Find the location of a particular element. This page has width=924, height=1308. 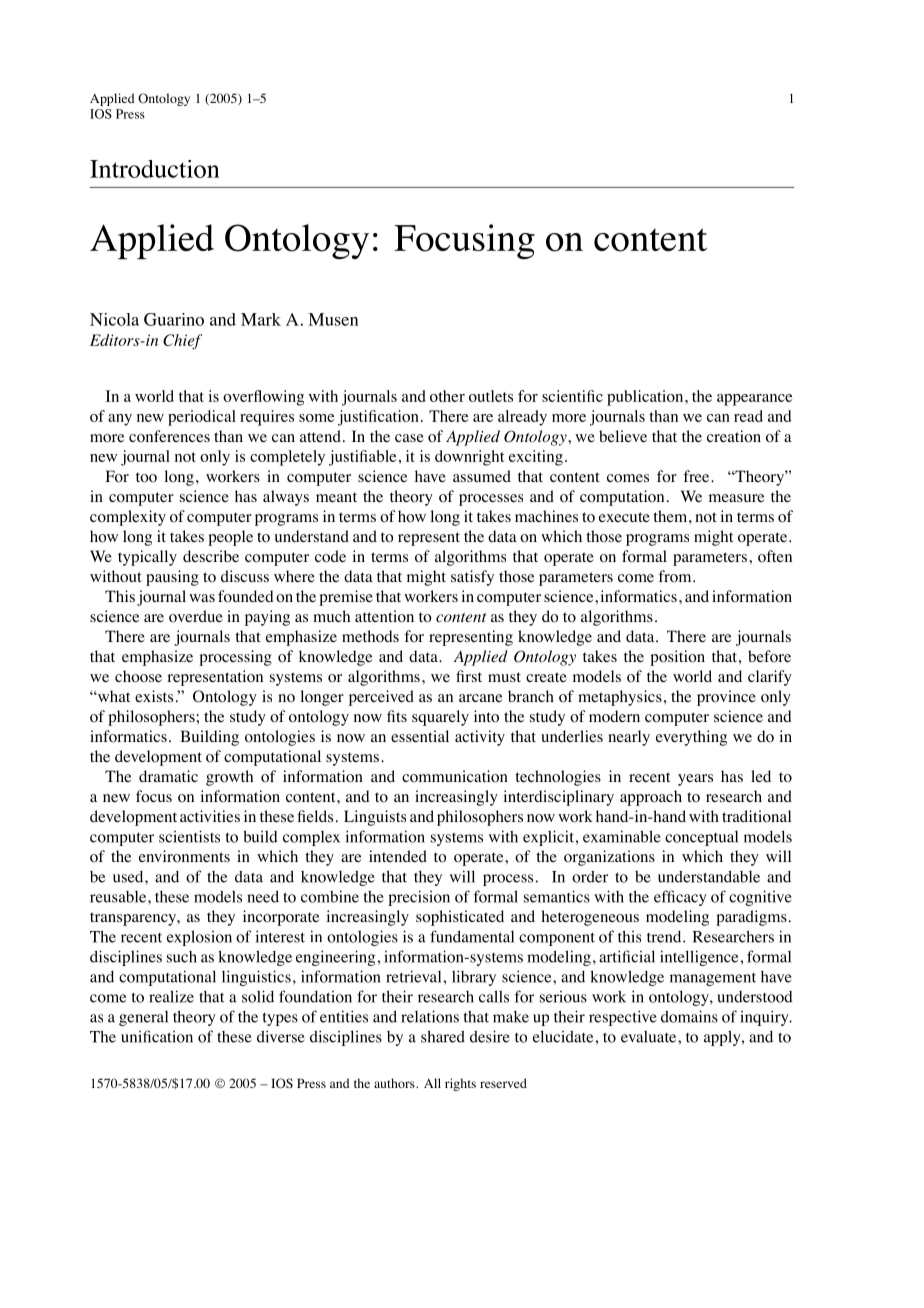

unification is located at coordinates (157, 1036).
